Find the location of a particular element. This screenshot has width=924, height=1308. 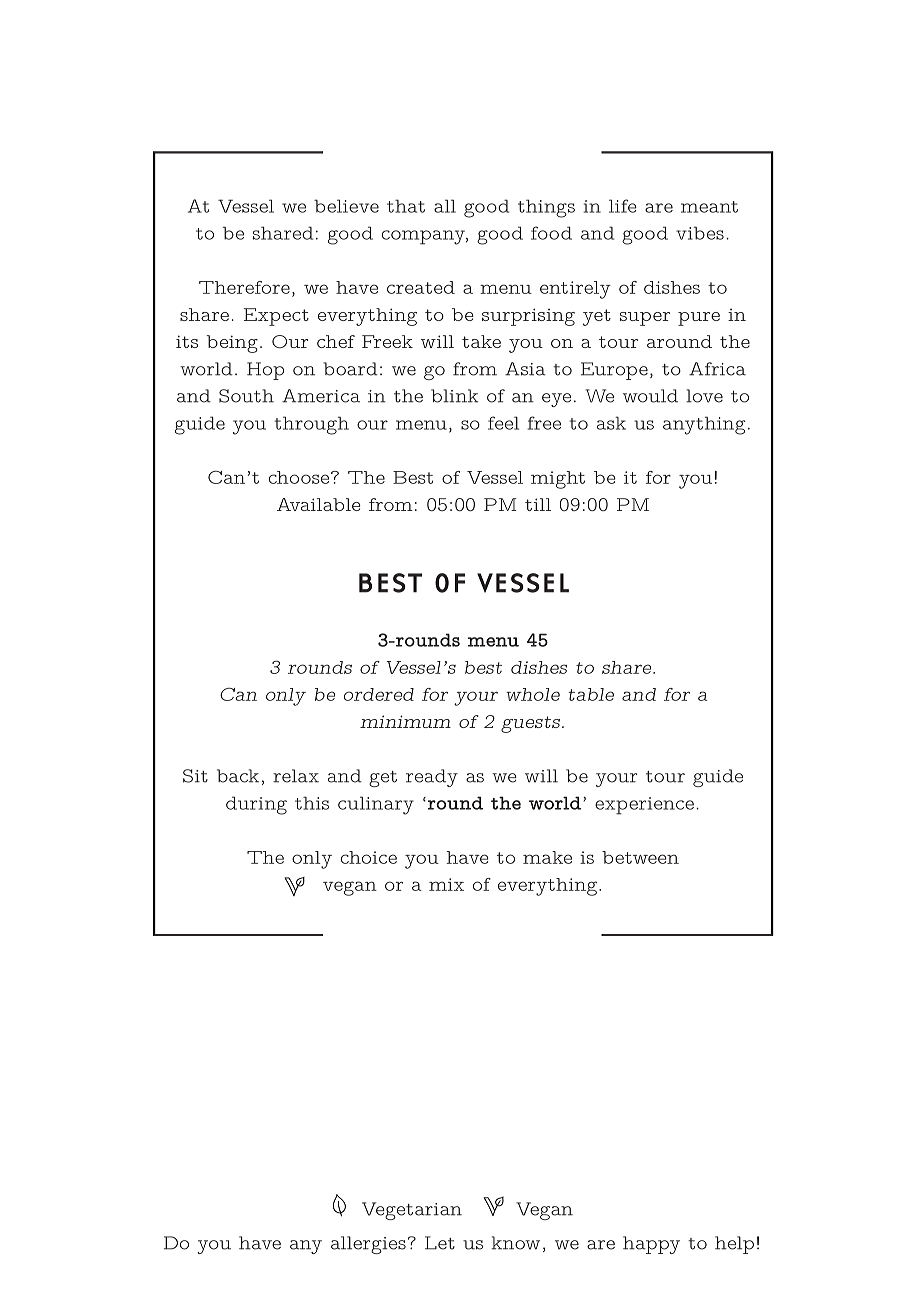

during is located at coordinates (256, 805).
